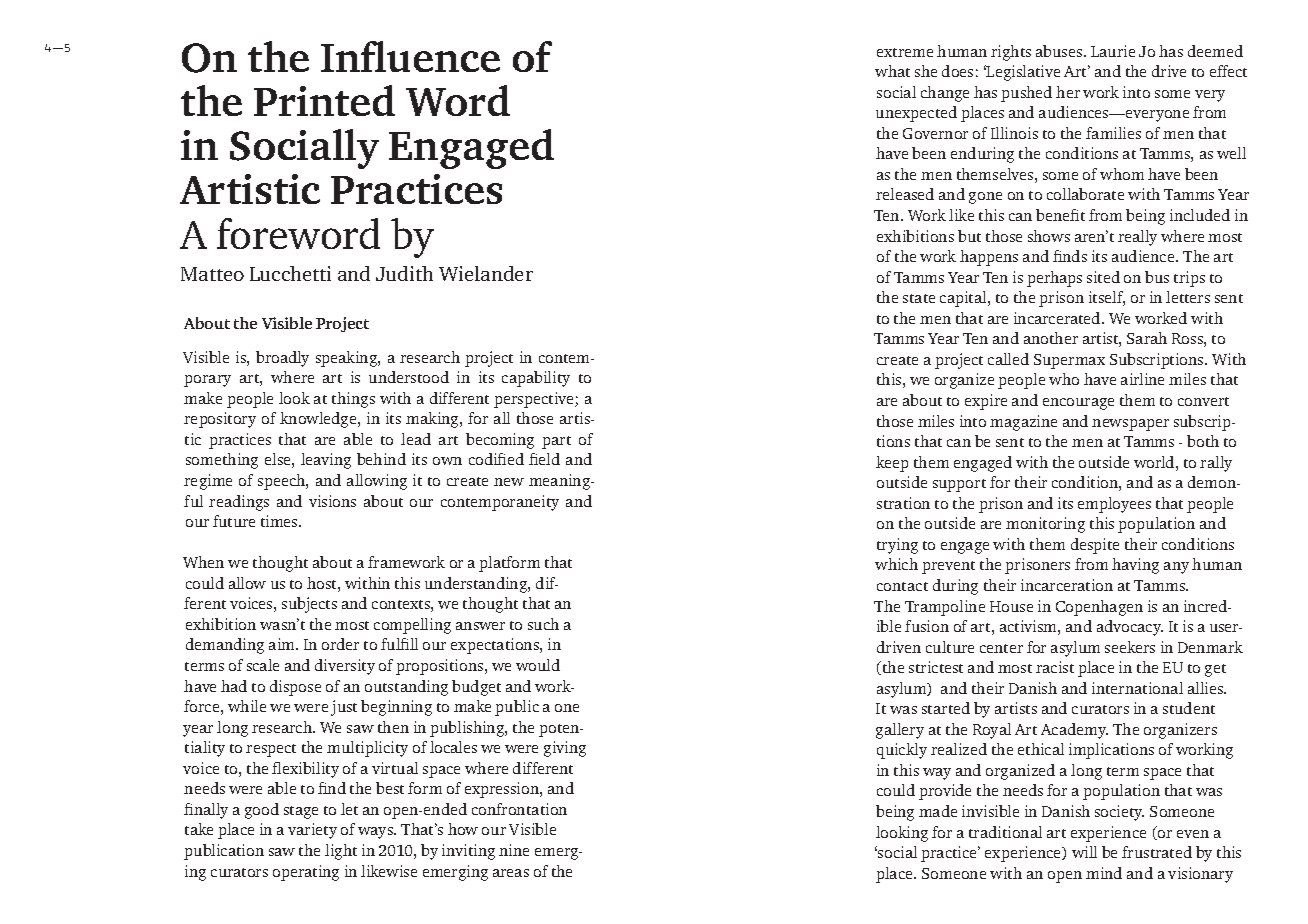 The width and height of the page is (1308, 924). What do you see at coordinates (538, 665) in the page?
I see `would` at bounding box center [538, 665].
